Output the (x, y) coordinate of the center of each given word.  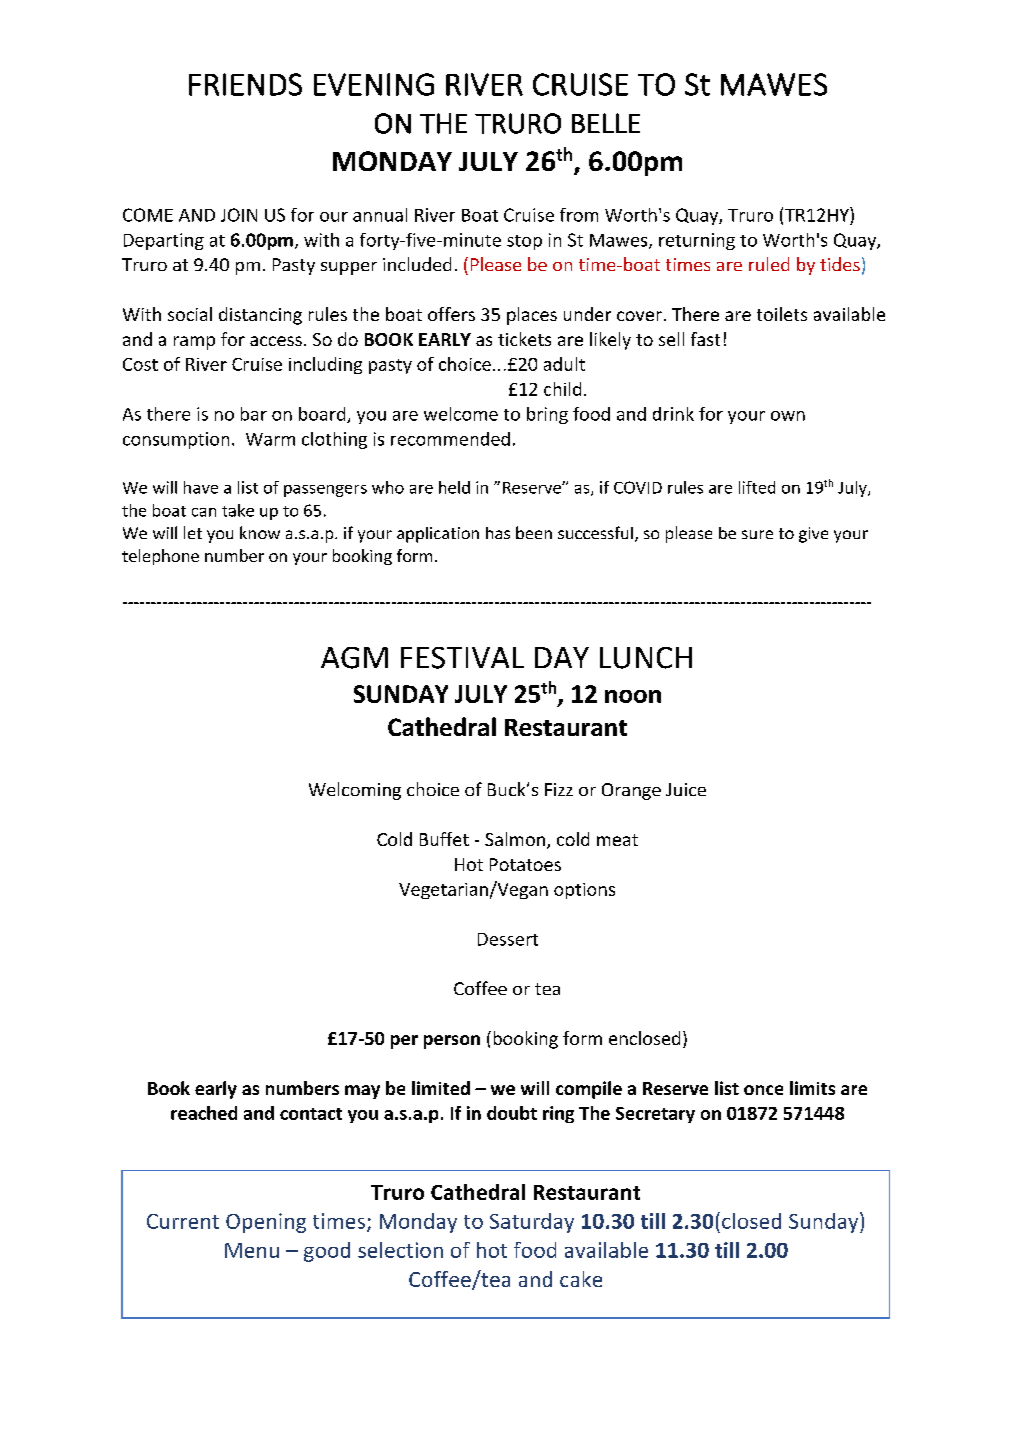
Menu (252, 1250)
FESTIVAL (462, 658)
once (763, 1090)
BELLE (606, 123)
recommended (450, 439)
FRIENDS (245, 84)
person (452, 1042)
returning (697, 241)
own (788, 416)
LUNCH (646, 658)
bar (254, 414)
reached (204, 1113)
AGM (354, 658)
